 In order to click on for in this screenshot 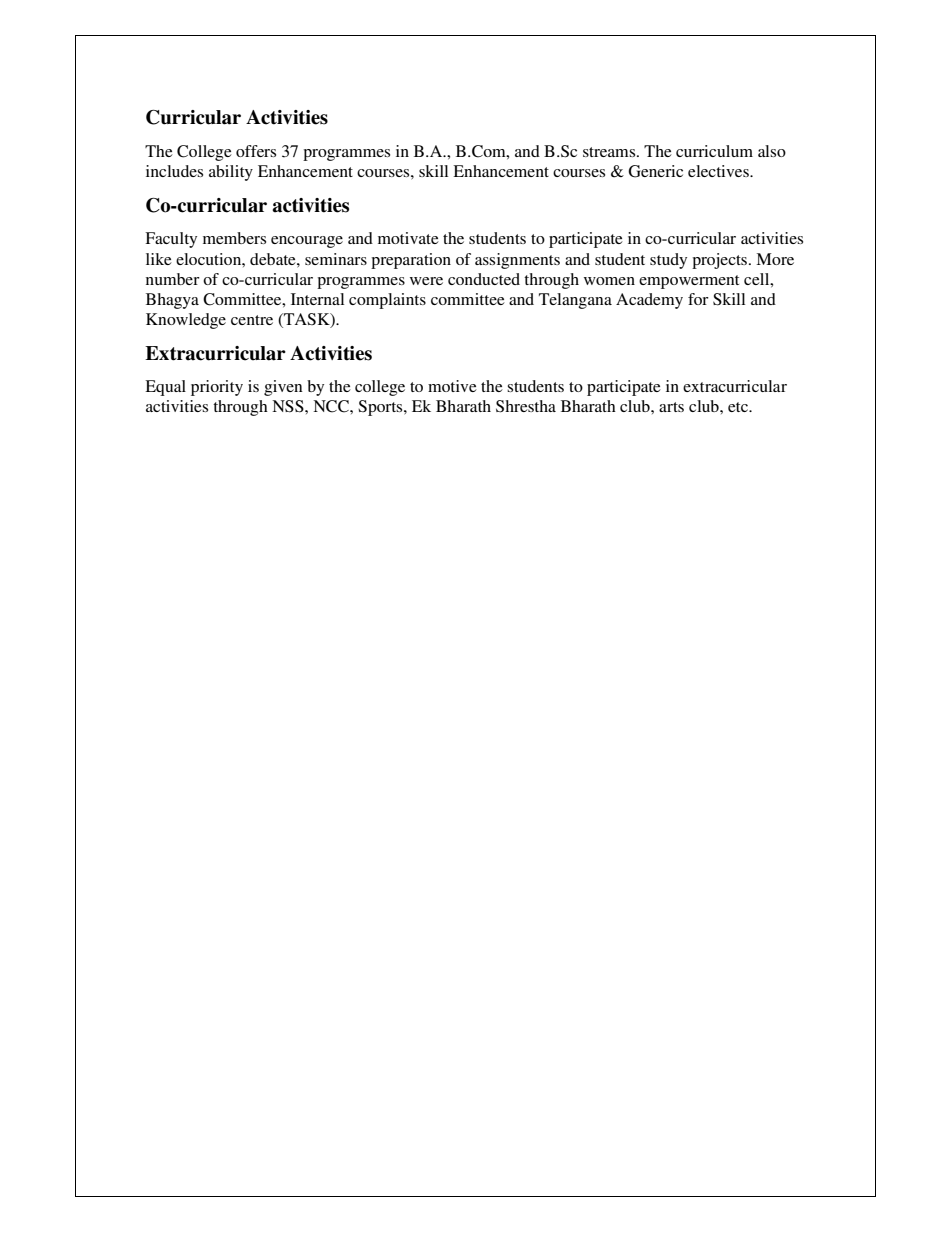, I will do `click(698, 299)`.
